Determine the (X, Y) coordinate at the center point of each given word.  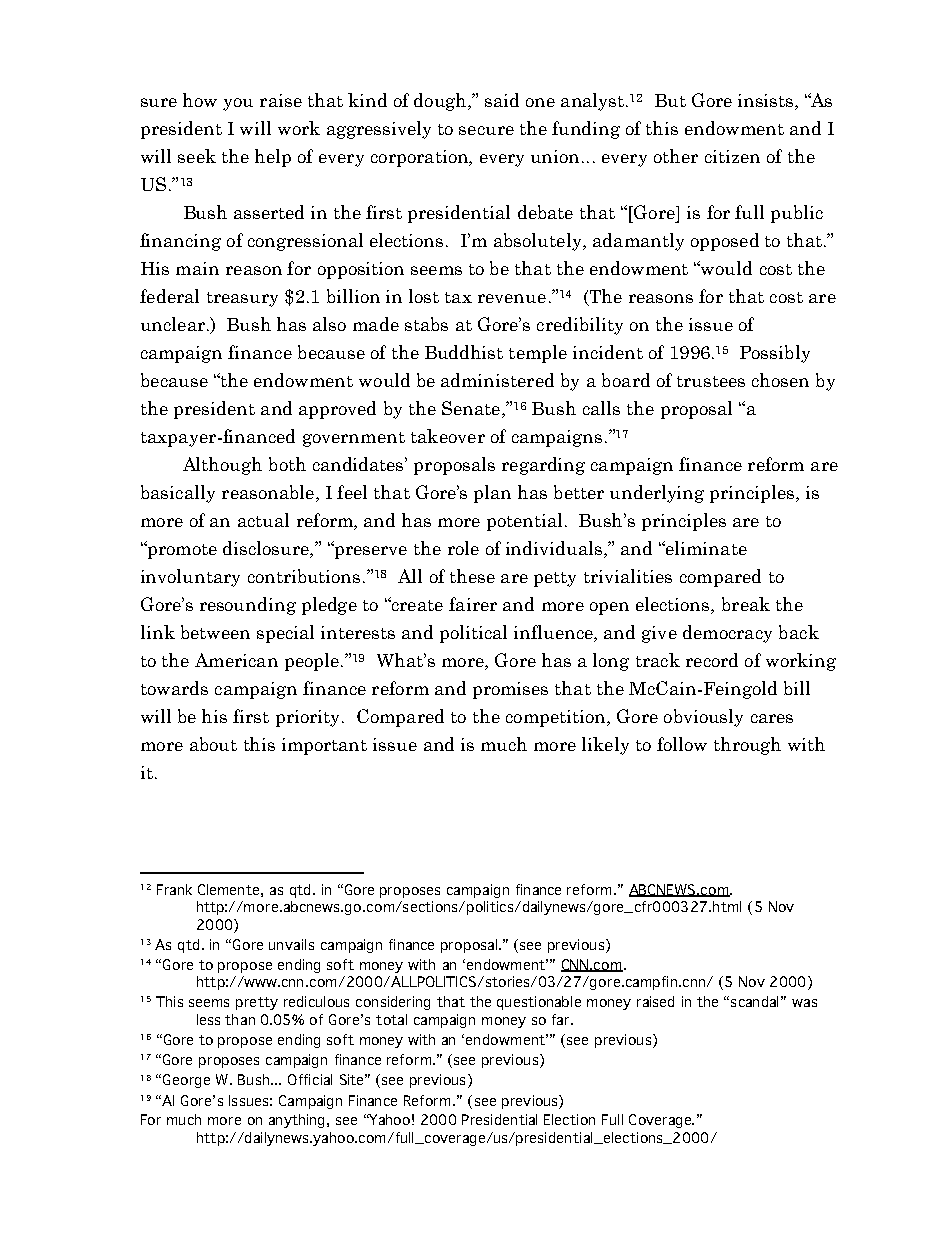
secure (486, 130)
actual (263, 520)
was (804, 1003)
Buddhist (464, 352)
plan (492, 494)
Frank (174, 889)
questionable (539, 1003)
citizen (732, 156)
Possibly (775, 354)
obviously (703, 718)
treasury (242, 299)
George (186, 1081)
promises (510, 690)
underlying (657, 494)
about (213, 744)
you (238, 104)
